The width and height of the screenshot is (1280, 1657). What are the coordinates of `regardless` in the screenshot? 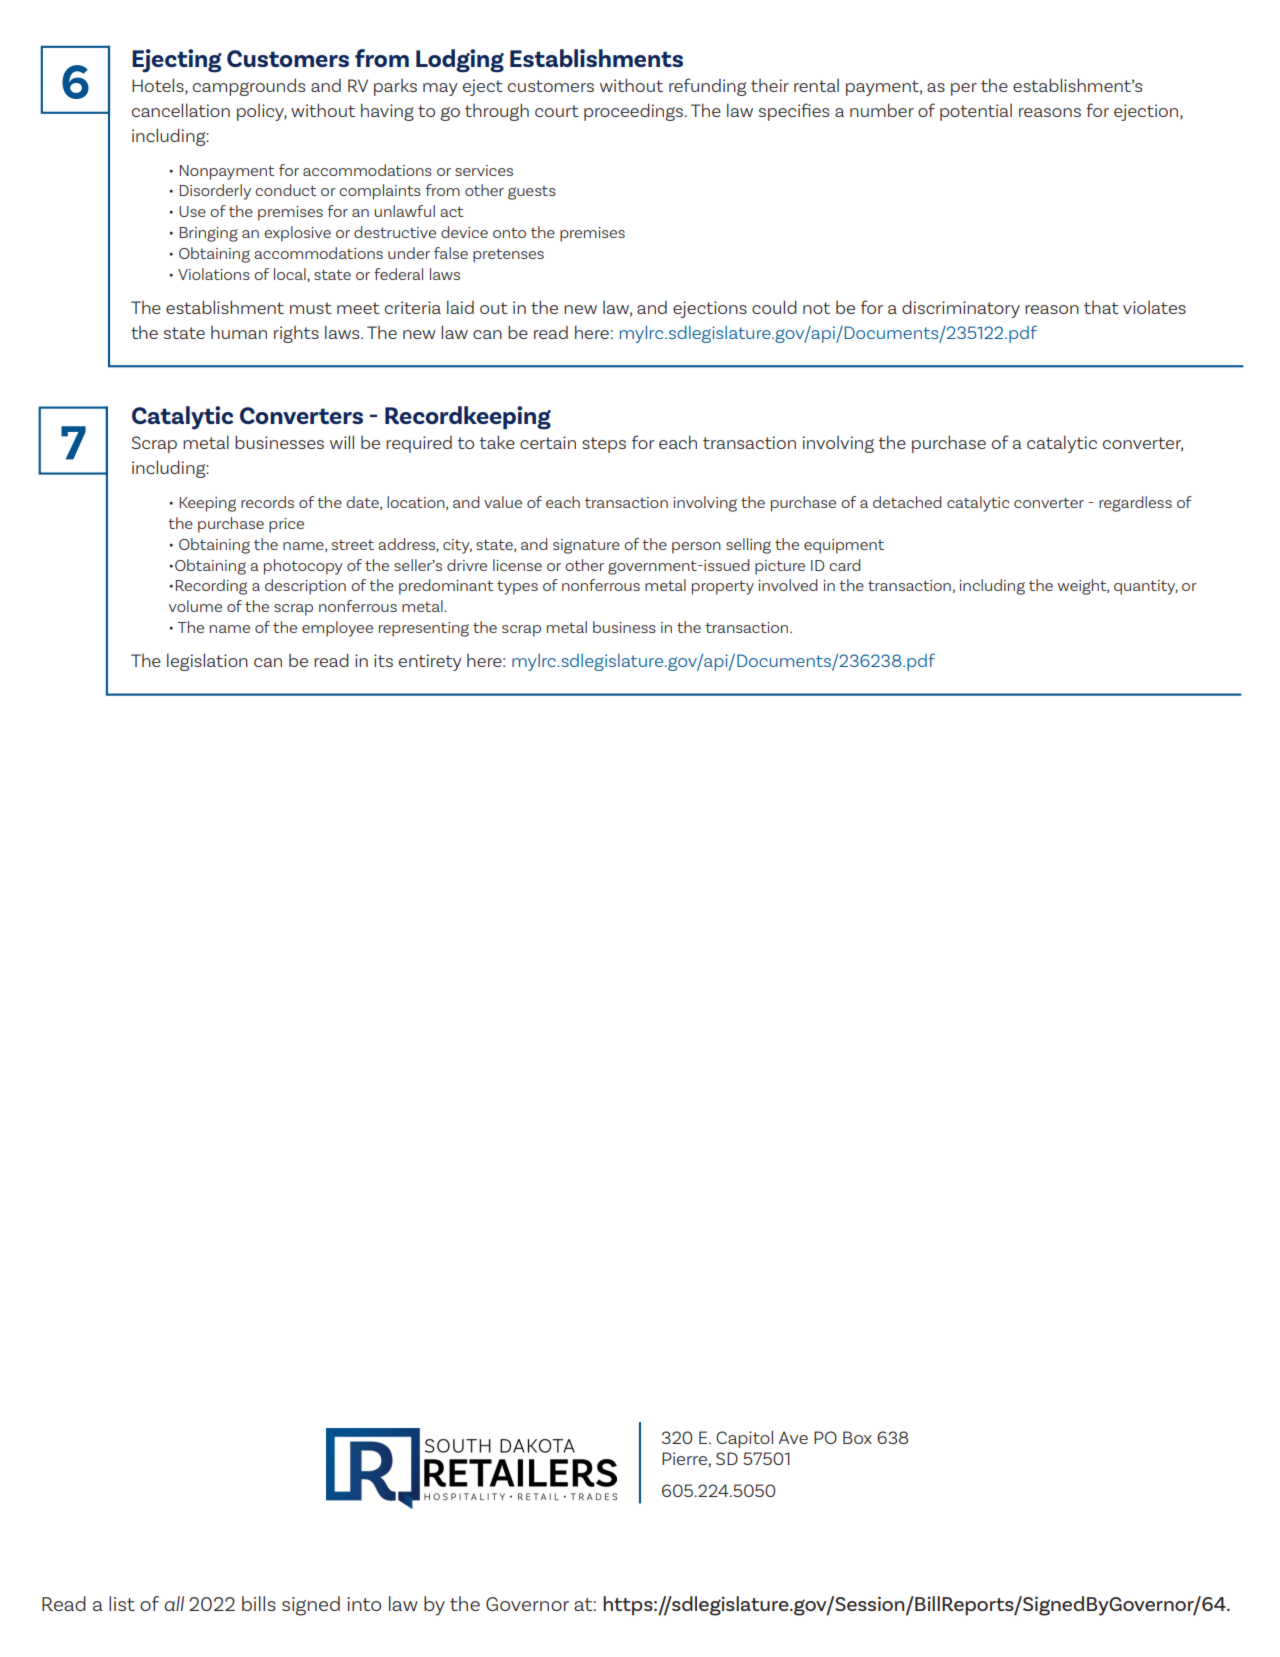 It's located at (1135, 504).
